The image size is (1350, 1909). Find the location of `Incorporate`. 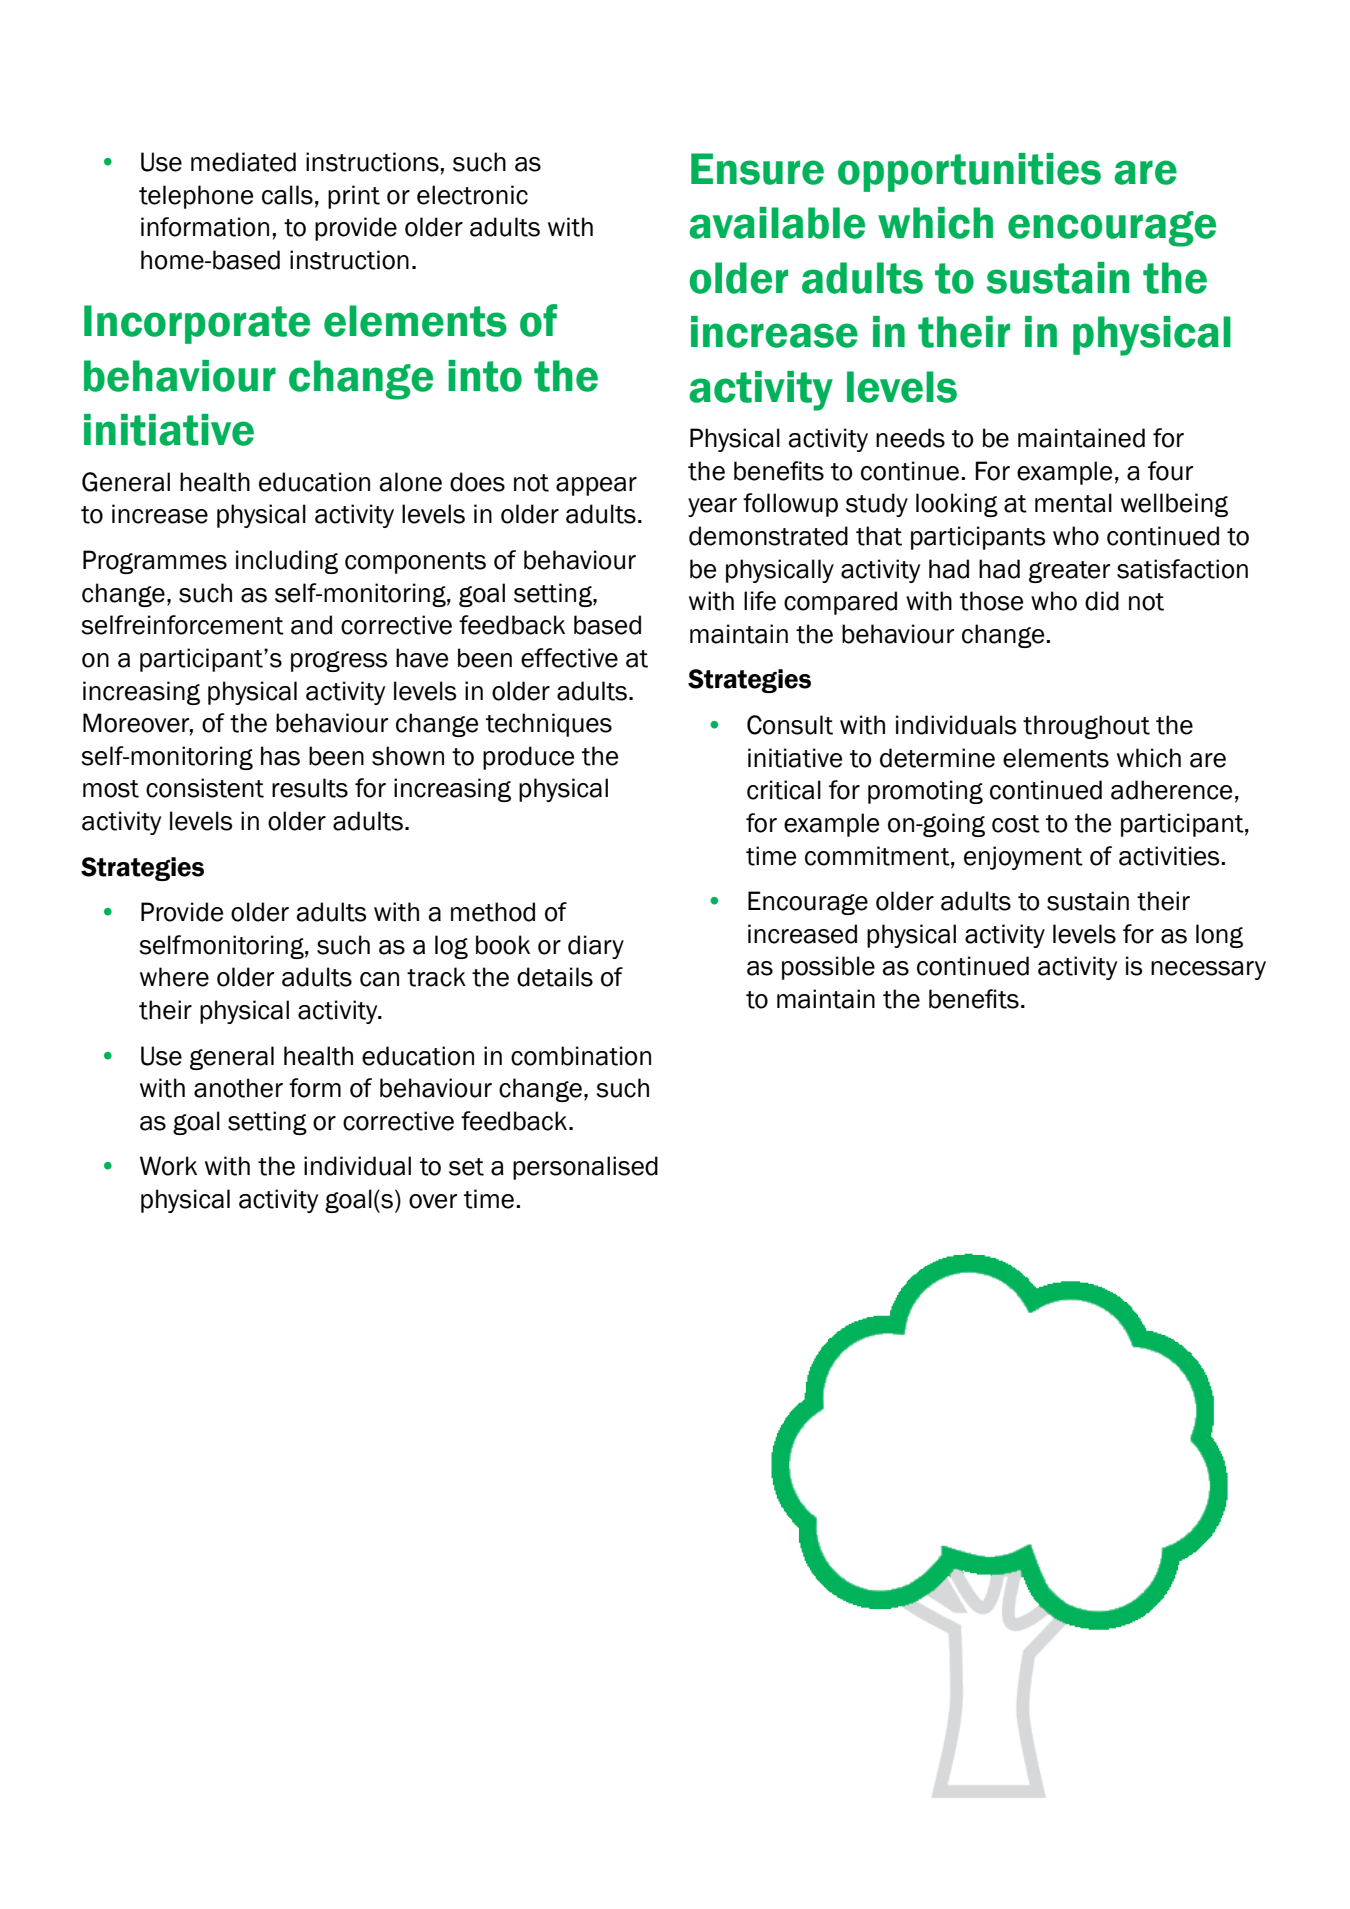

Incorporate is located at coordinates (197, 324).
